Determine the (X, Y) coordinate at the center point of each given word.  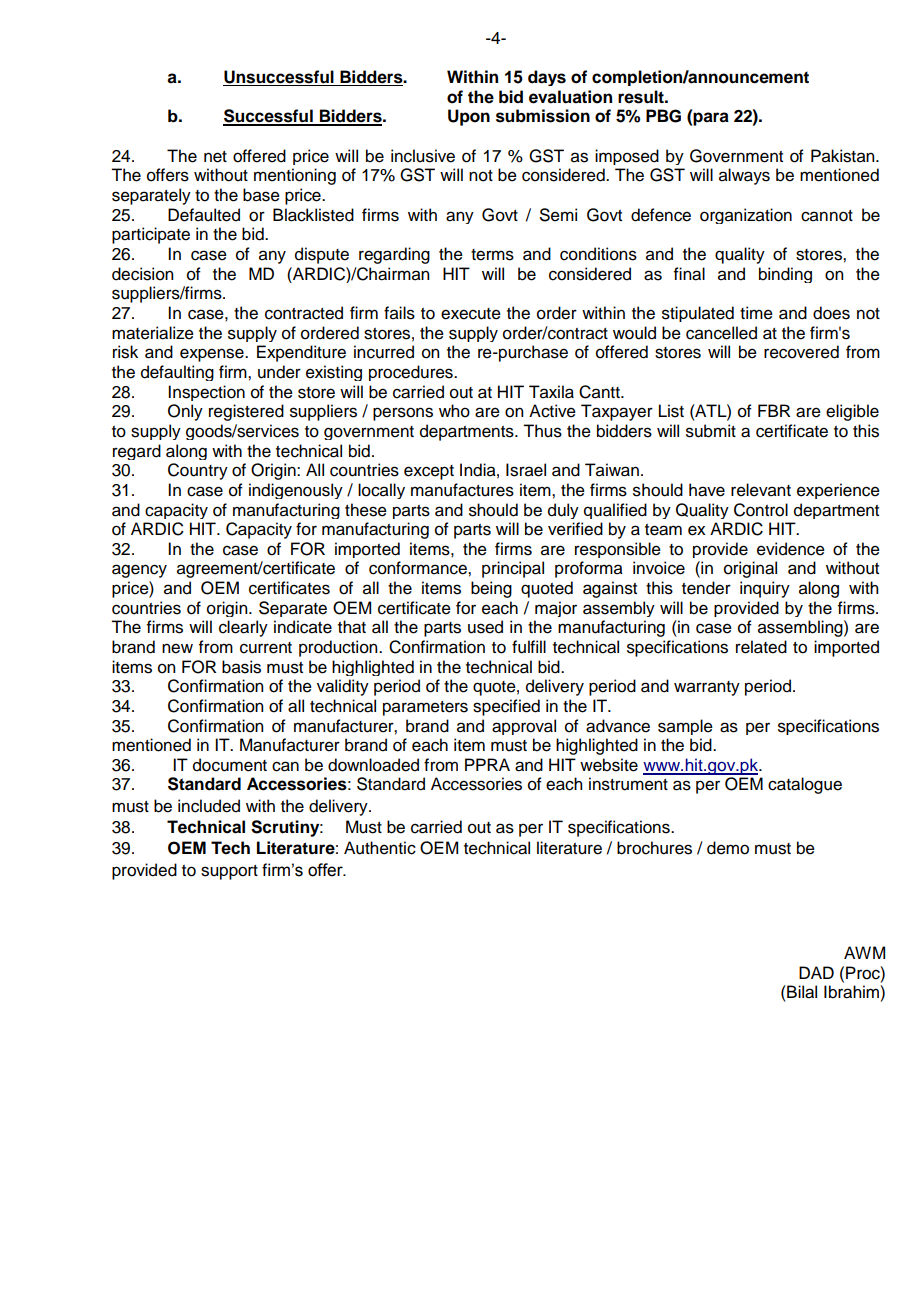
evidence (791, 549)
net (215, 157)
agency (139, 571)
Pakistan (844, 156)
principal (513, 569)
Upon (469, 117)
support (229, 872)
